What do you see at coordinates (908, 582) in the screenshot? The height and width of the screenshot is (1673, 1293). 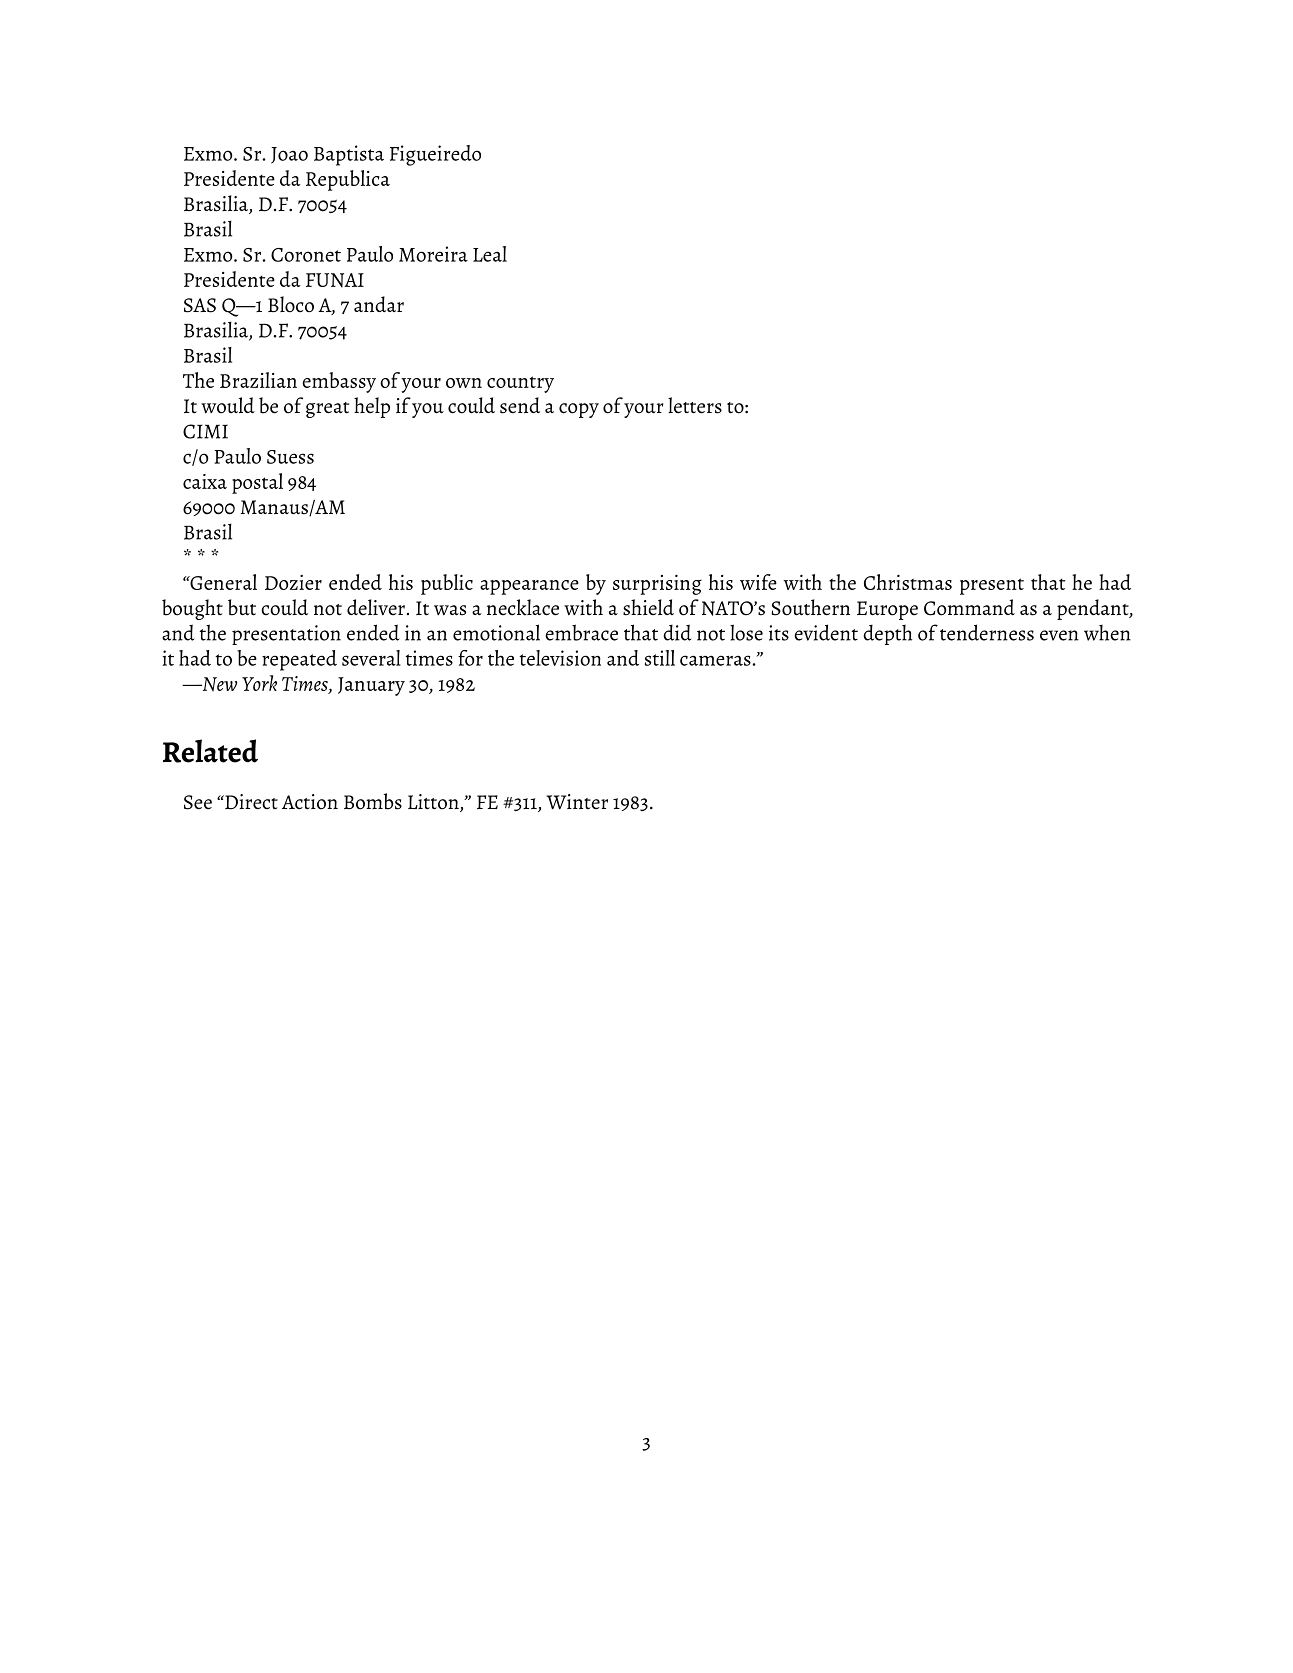 I see `Christmas` at bounding box center [908, 582].
